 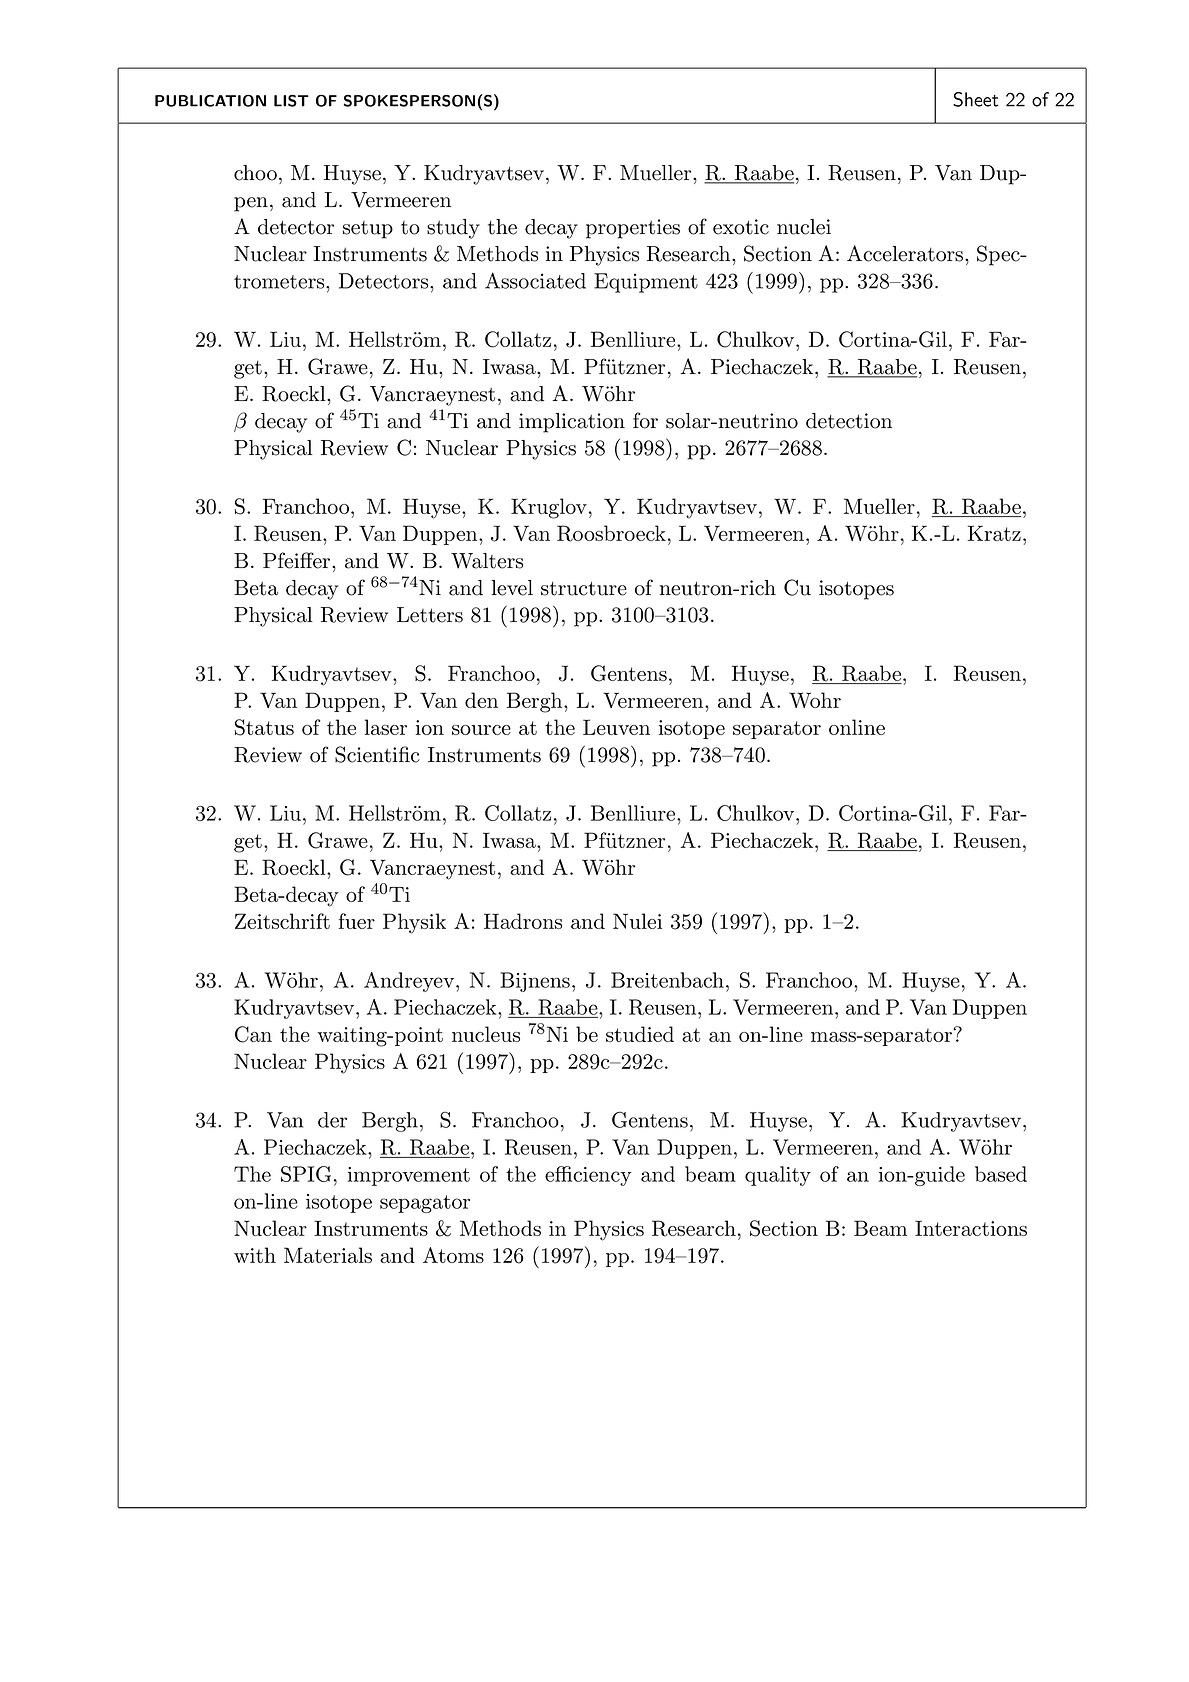 What do you see at coordinates (328, 1255) in the document?
I see `Materials` at bounding box center [328, 1255].
